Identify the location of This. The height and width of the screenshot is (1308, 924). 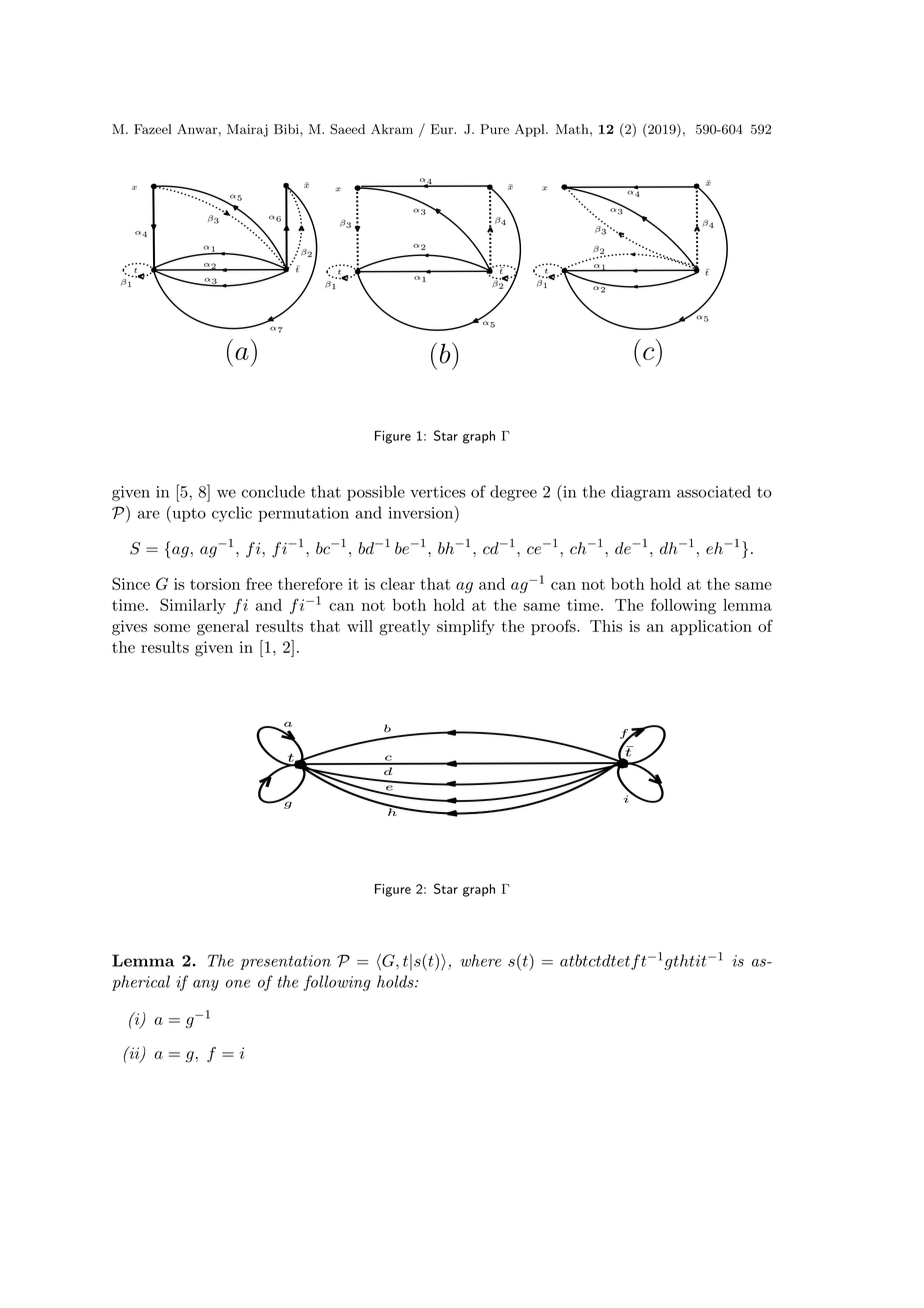
(606, 626).
